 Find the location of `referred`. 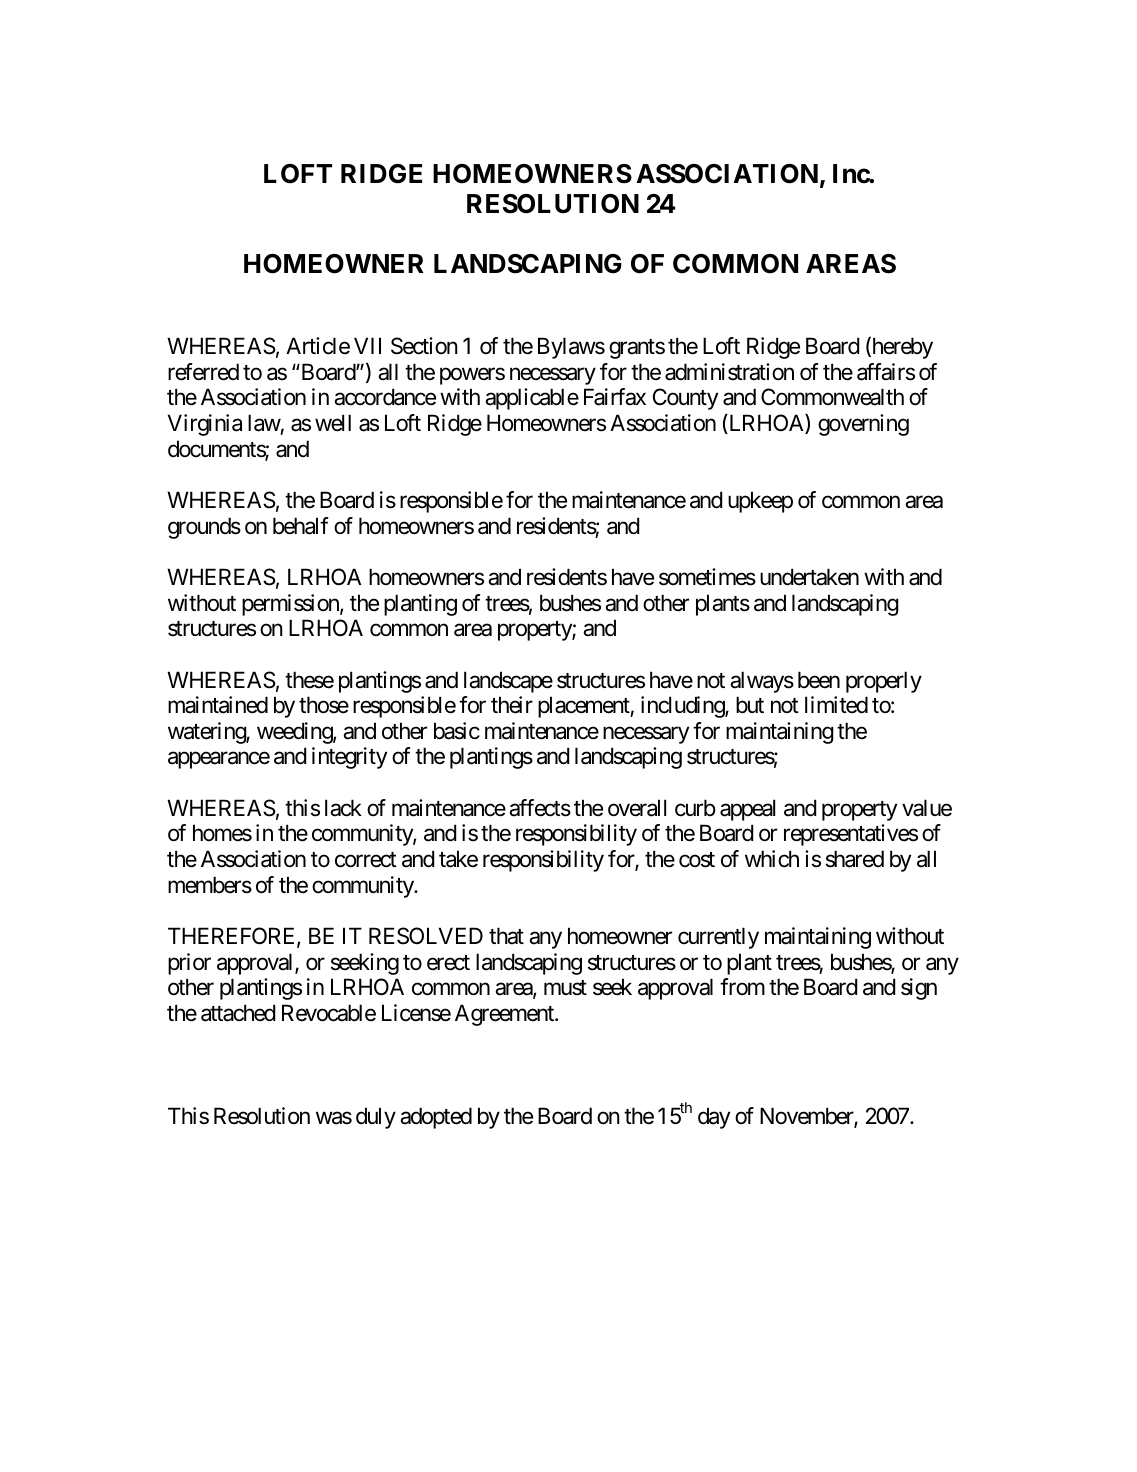

referred is located at coordinates (203, 372).
